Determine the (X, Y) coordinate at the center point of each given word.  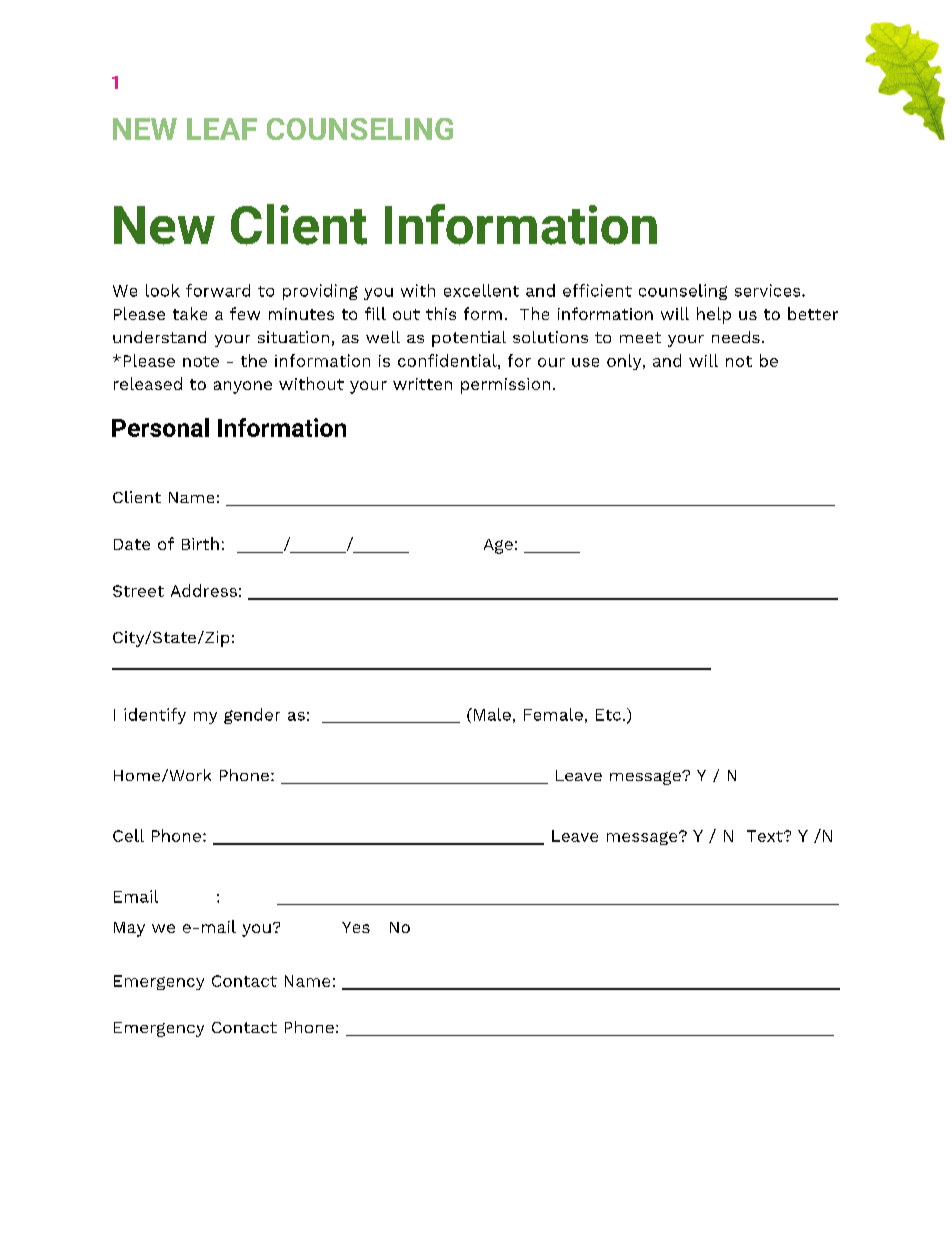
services (769, 290)
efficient (597, 290)
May (129, 929)
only (625, 362)
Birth (200, 543)
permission (505, 386)
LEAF (222, 129)
